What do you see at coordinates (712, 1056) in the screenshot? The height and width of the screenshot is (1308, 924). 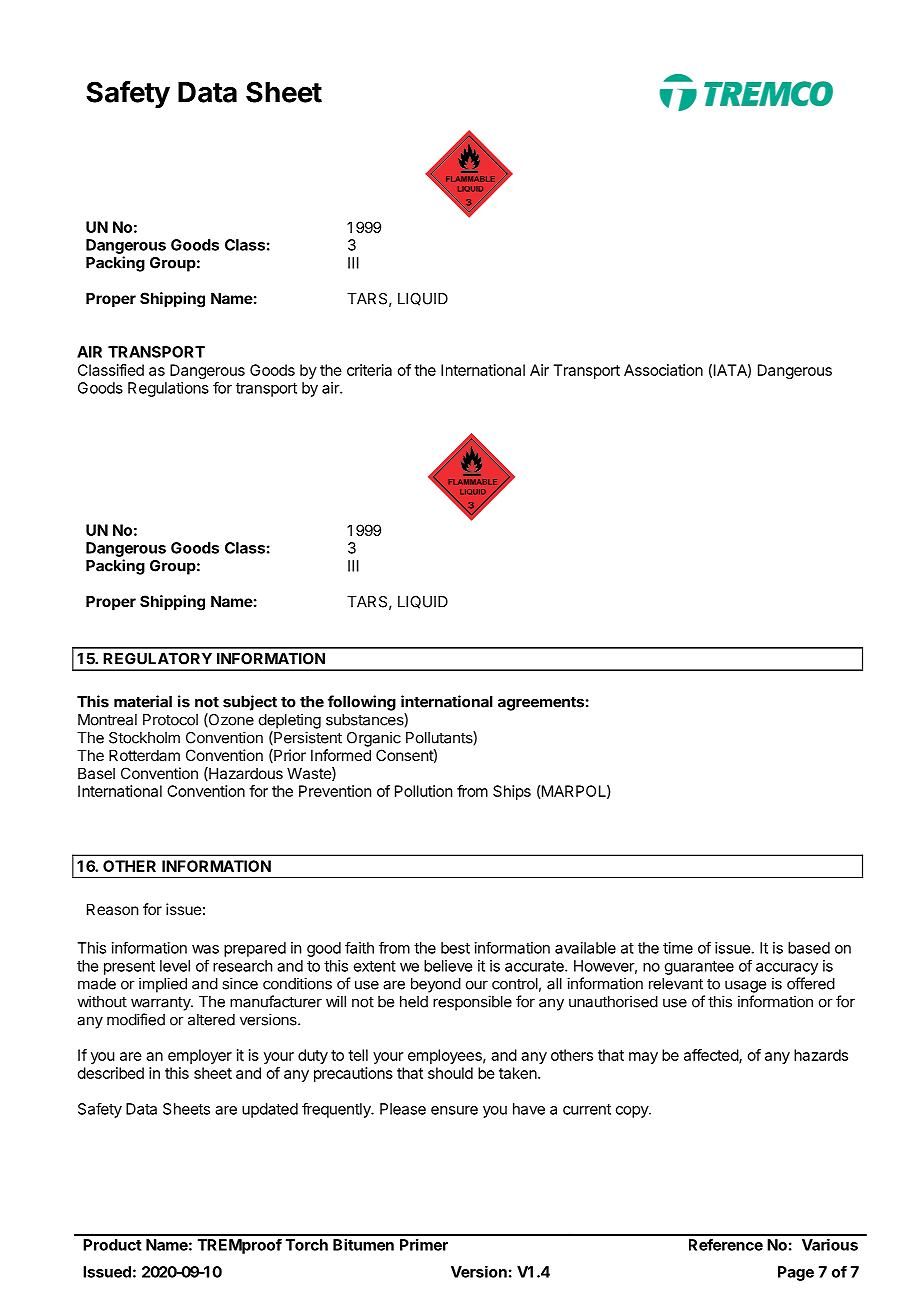 I see `affected` at bounding box center [712, 1056].
